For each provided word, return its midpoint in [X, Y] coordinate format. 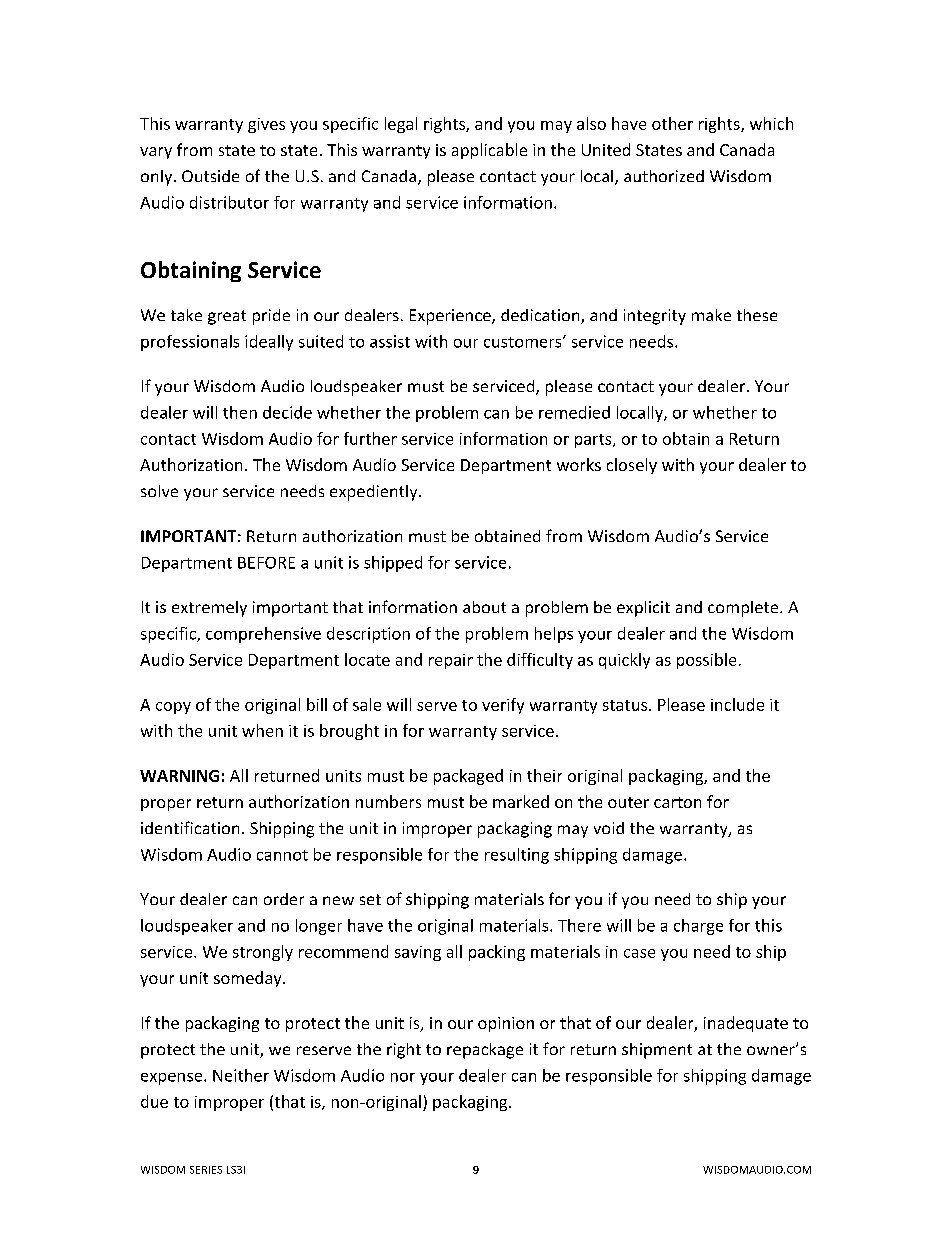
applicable [489, 151]
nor [403, 1077]
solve [159, 491]
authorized [664, 176]
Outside [210, 176]
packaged [468, 777]
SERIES [206, 1170]
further [370, 438]
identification [190, 827]
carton [677, 802]
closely [632, 466]
